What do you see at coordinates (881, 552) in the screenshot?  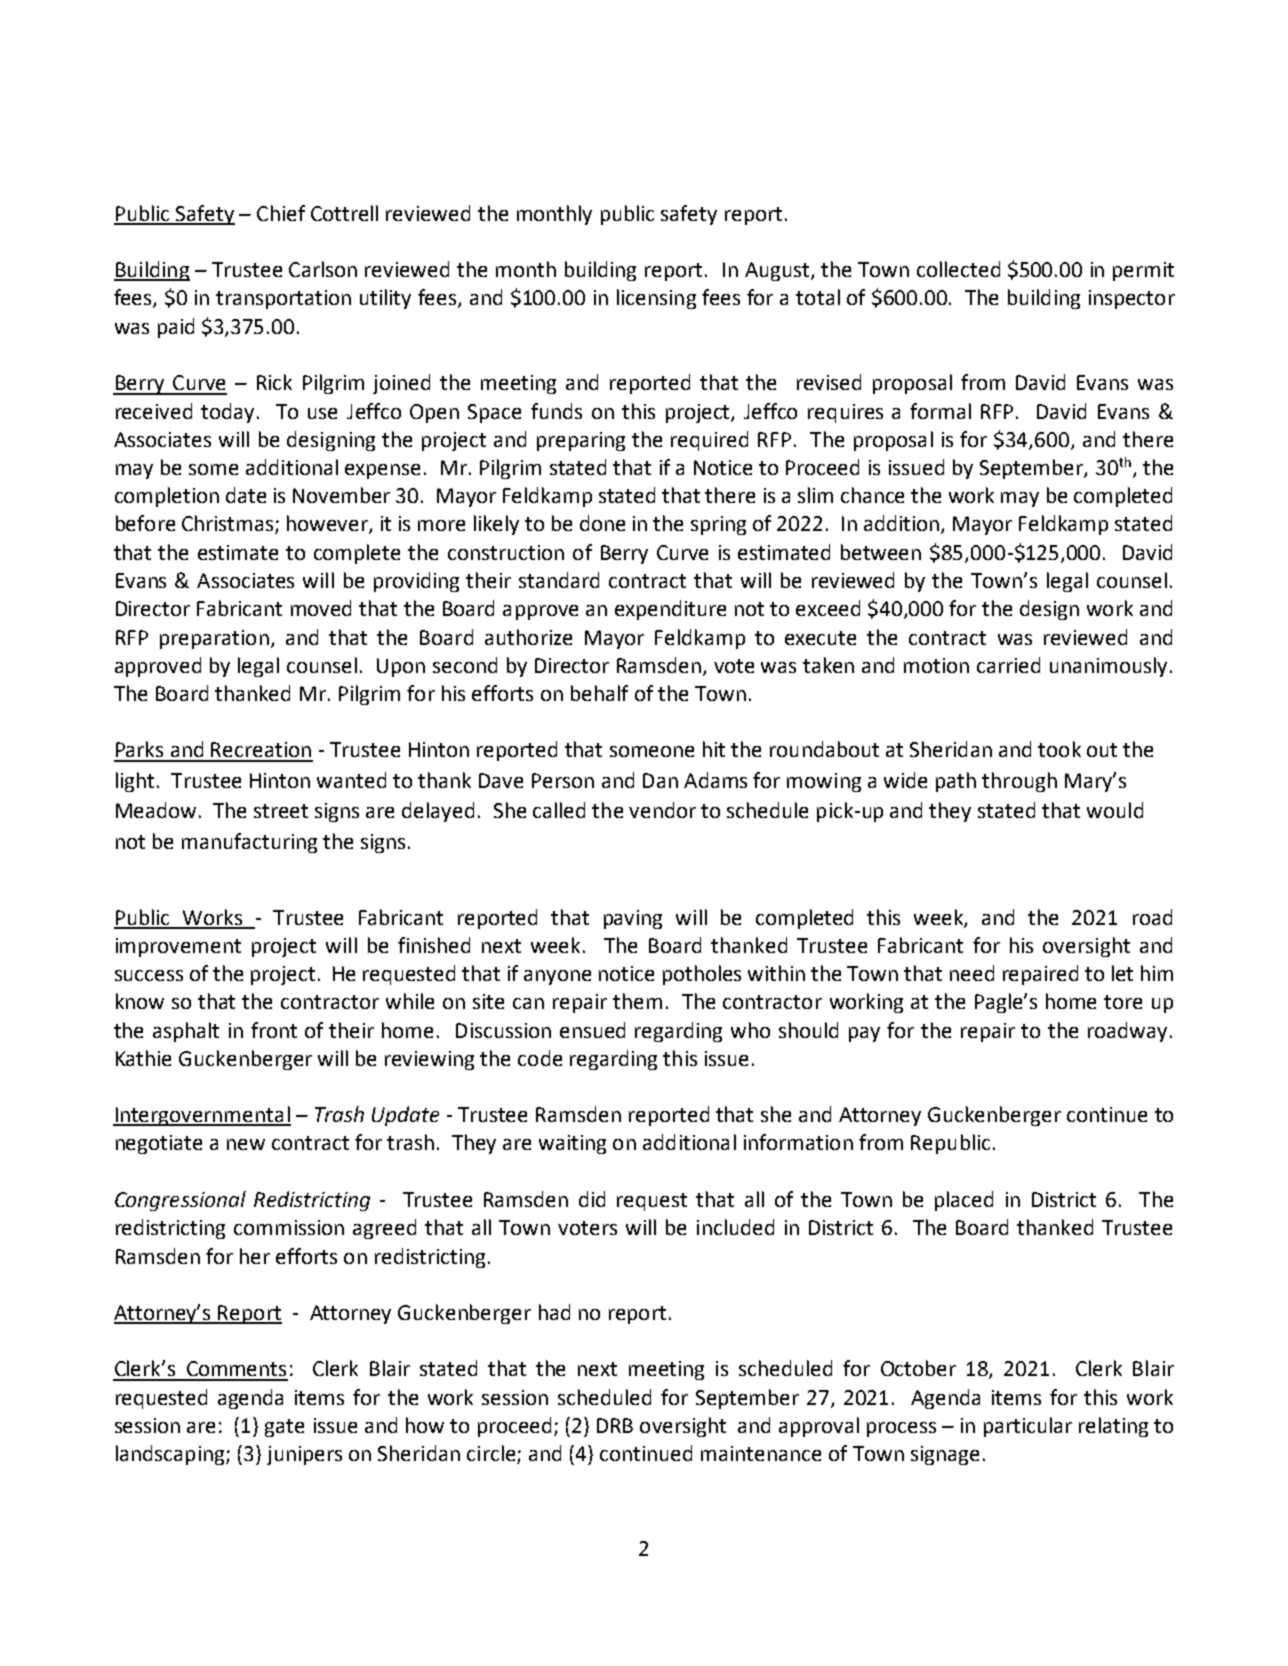 I see `between` at bounding box center [881, 552].
